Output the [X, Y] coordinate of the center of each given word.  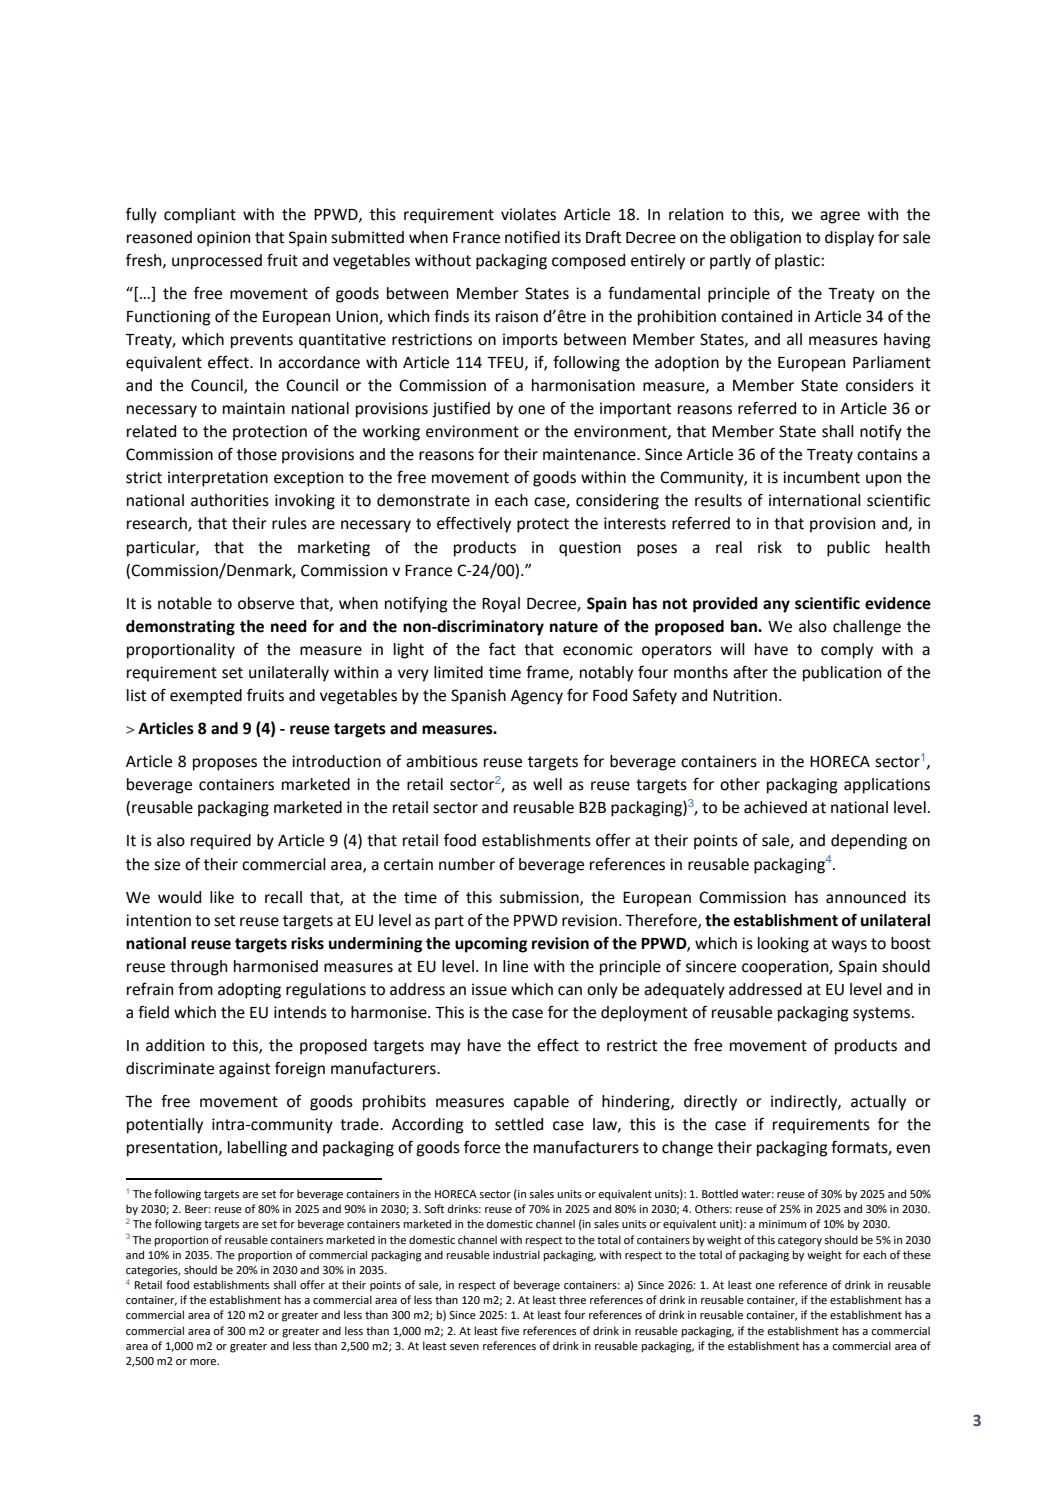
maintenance [590, 454]
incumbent [821, 477]
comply [847, 651]
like [222, 897]
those [257, 454]
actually [878, 1103]
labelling [257, 1149]
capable [541, 1103]
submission [540, 898]
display [849, 239]
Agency [537, 697]
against [244, 1070]
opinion [223, 239]
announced [866, 897]
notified [532, 237]
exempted [206, 697]
